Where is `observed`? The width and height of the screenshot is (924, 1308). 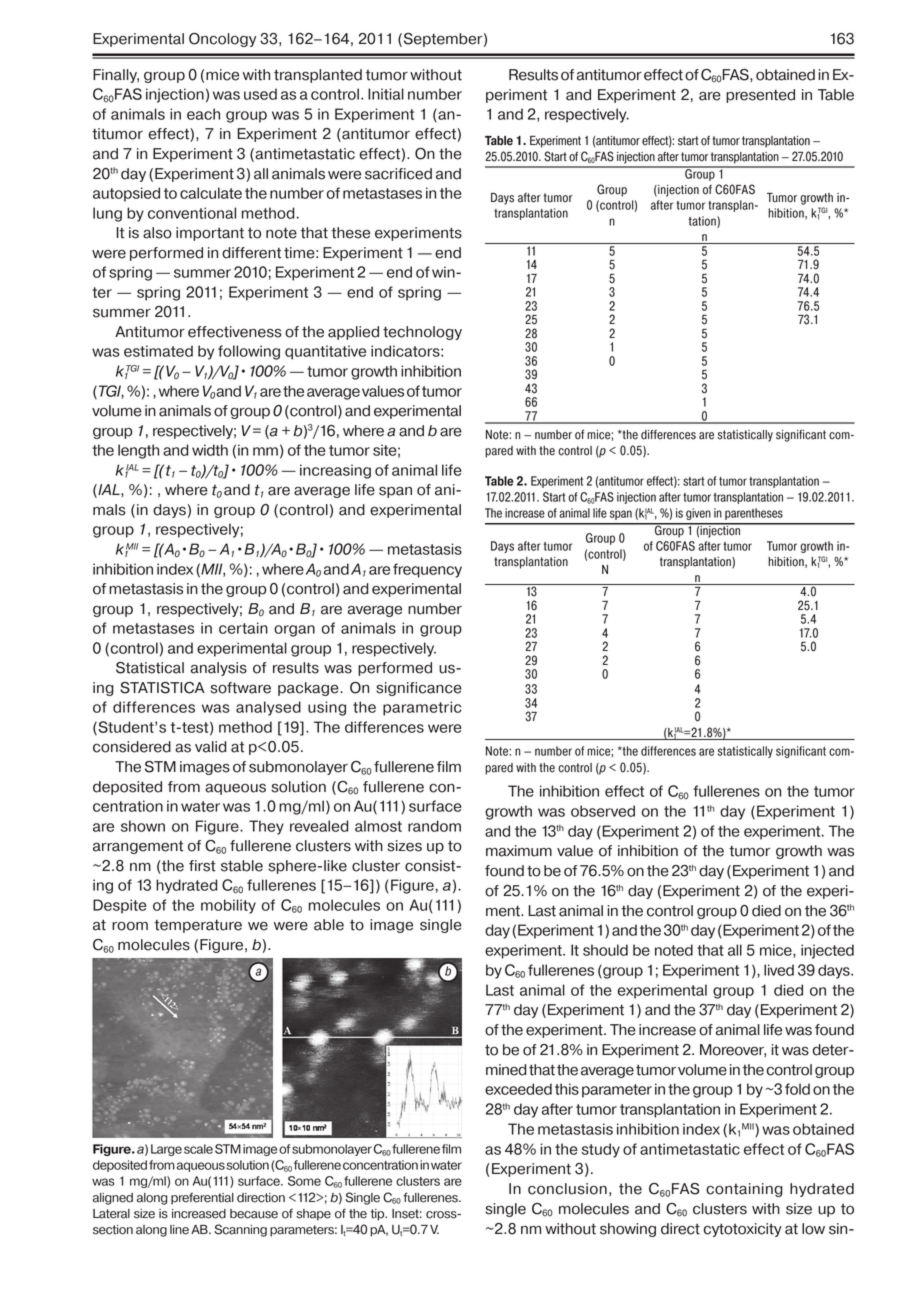
observed is located at coordinates (603, 811).
